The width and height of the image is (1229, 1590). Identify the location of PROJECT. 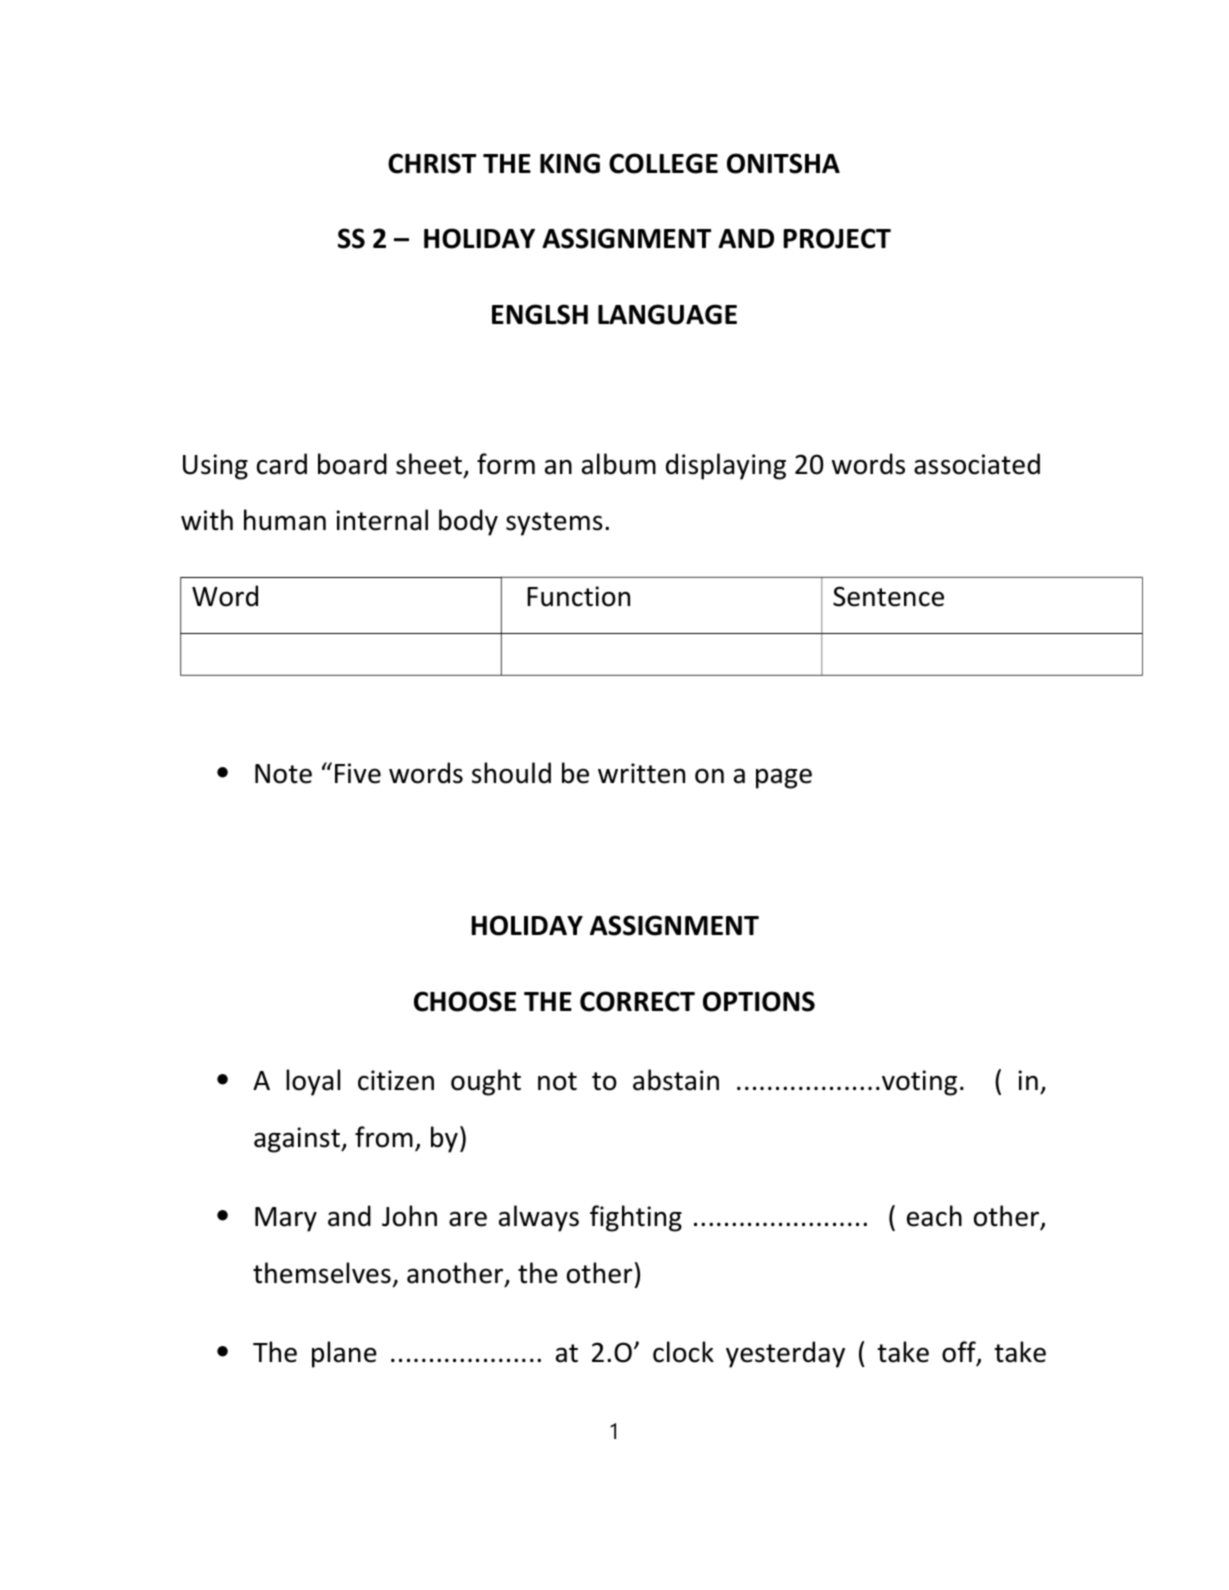
(837, 238).
